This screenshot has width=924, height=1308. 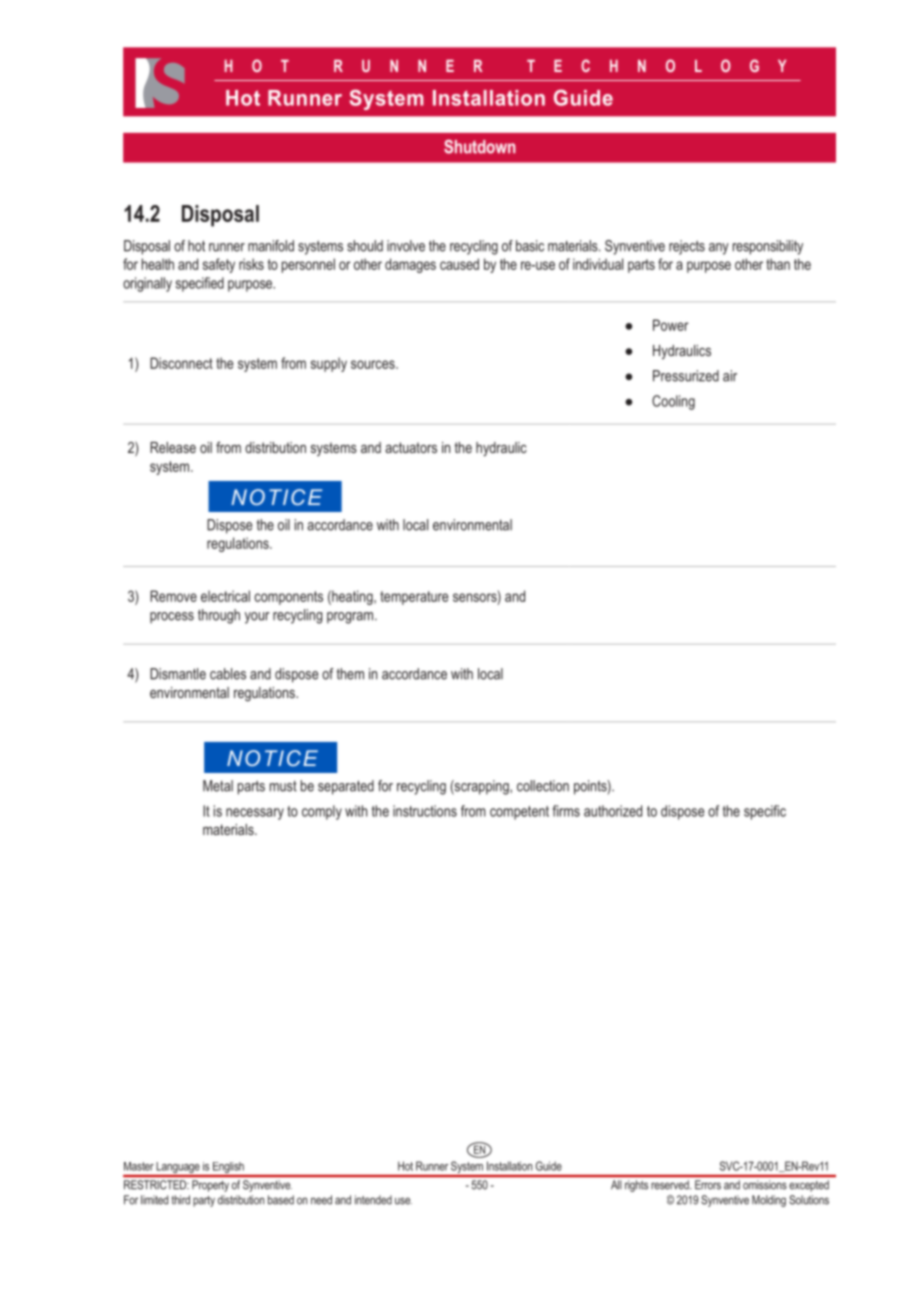 What do you see at coordinates (373, 1200) in the screenshot?
I see `intended` at bounding box center [373, 1200].
